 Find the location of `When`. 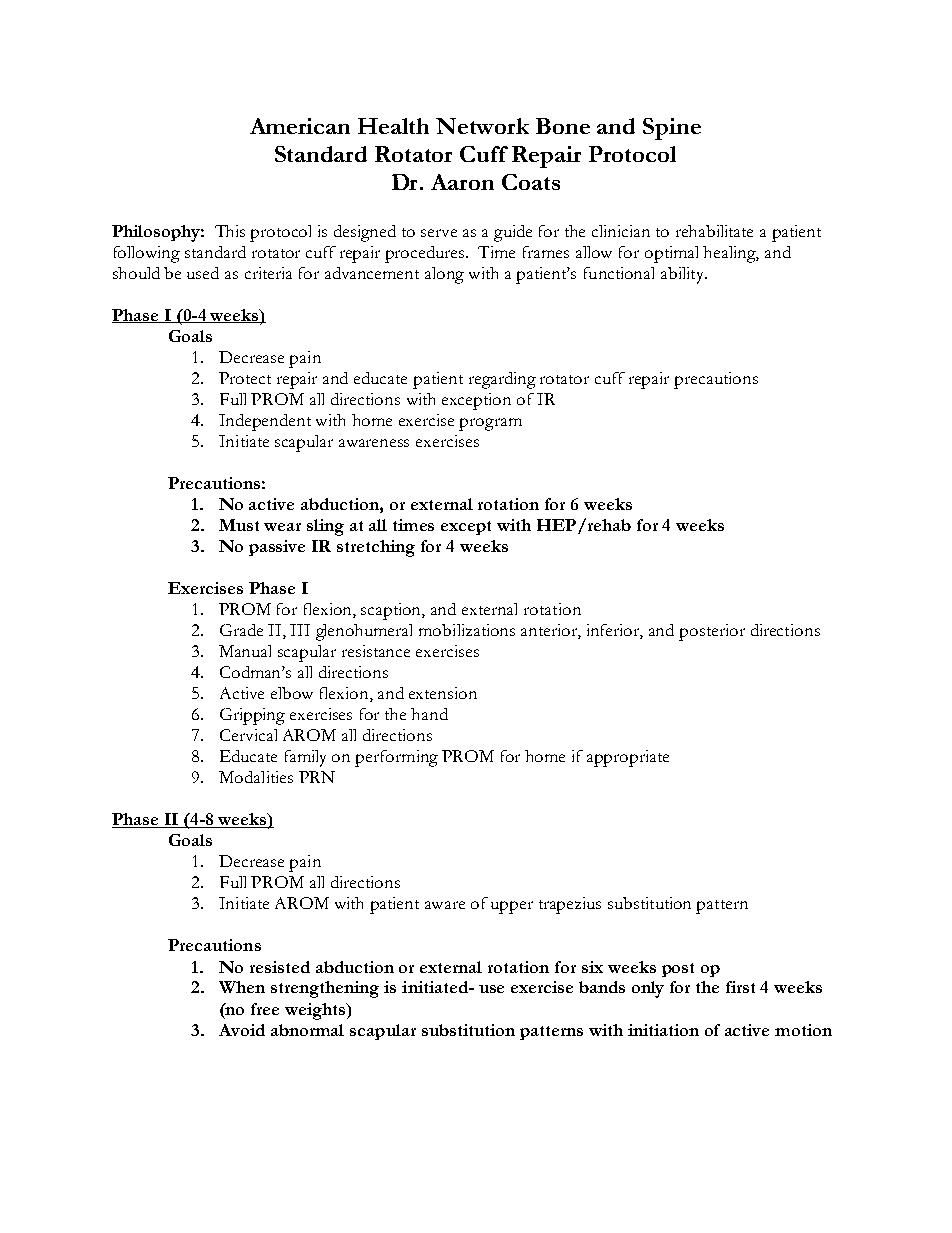

When is located at coordinates (242, 987).
